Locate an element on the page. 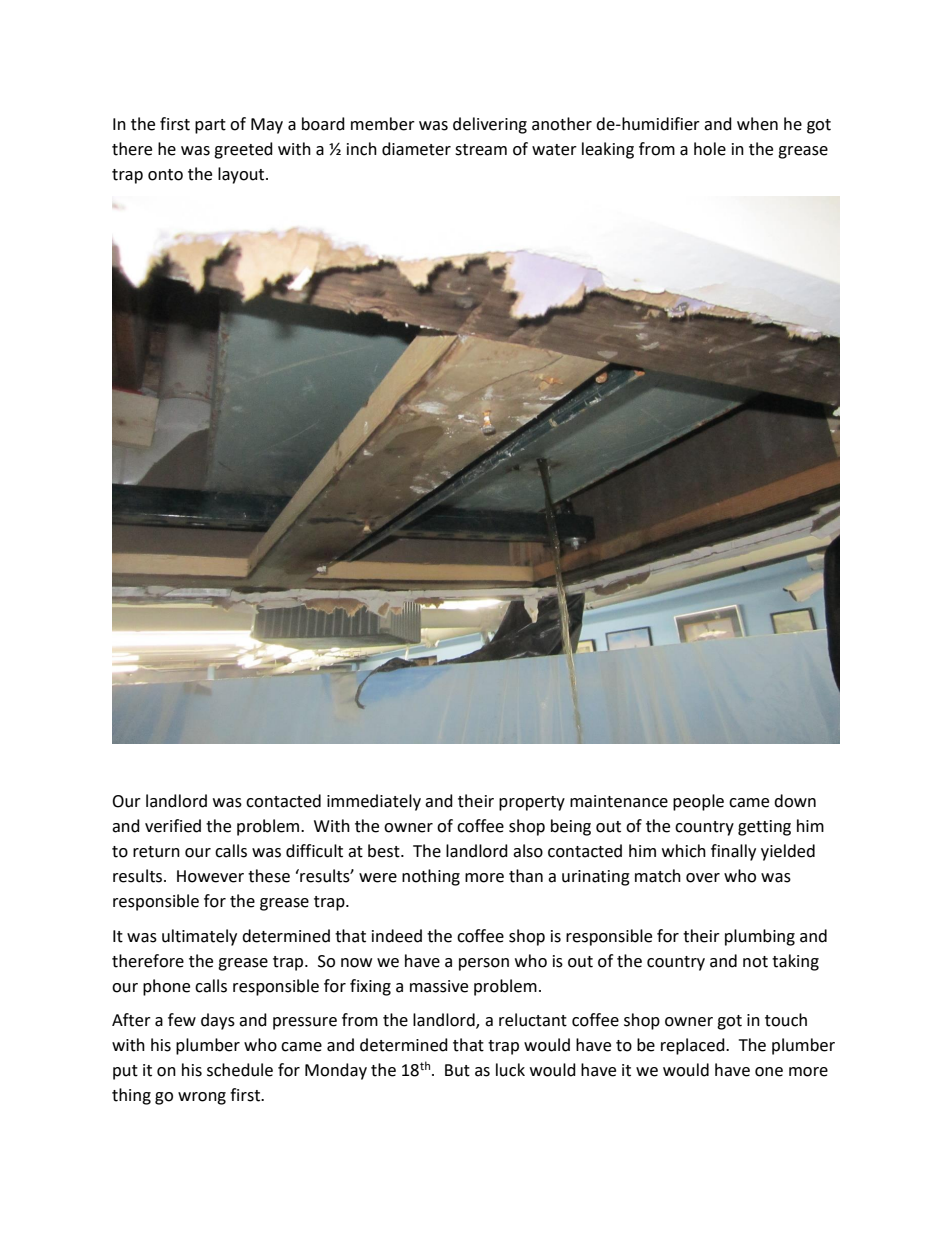 This page has height=1233, width=952. part is located at coordinates (210, 126).
